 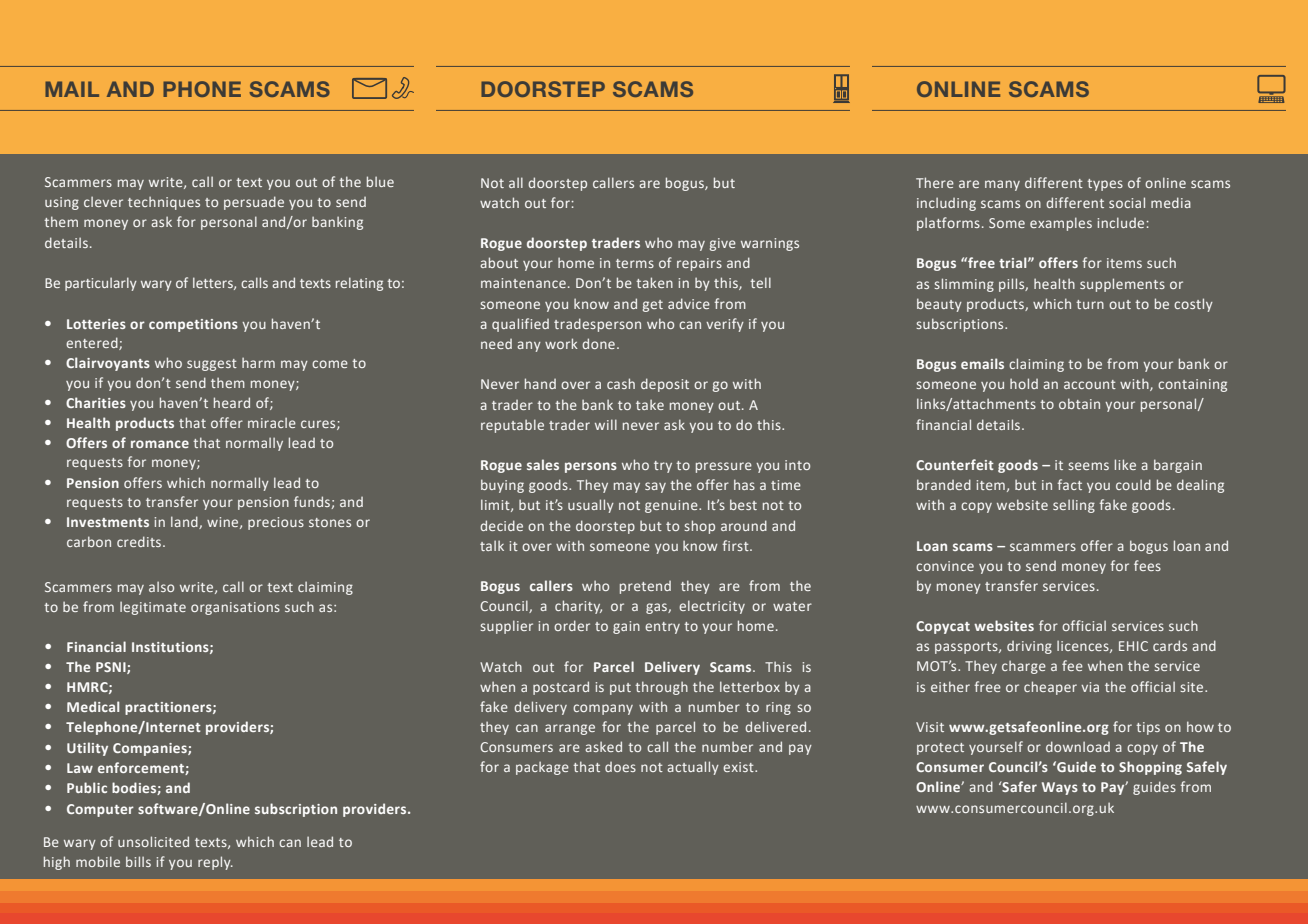 I want to click on give, so click(x=723, y=244).
